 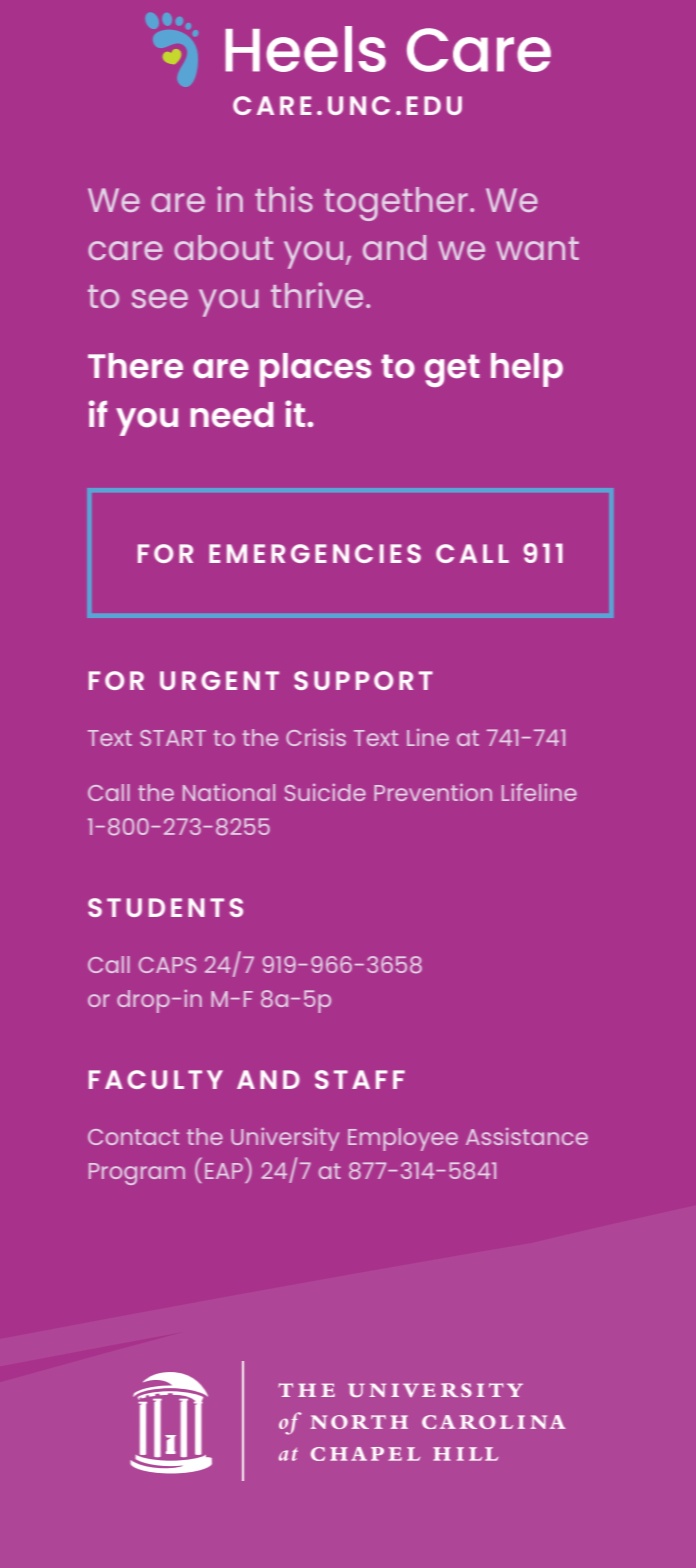 What do you see at coordinates (363, 680) in the image?
I see `SUPPORT` at bounding box center [363, 680].
